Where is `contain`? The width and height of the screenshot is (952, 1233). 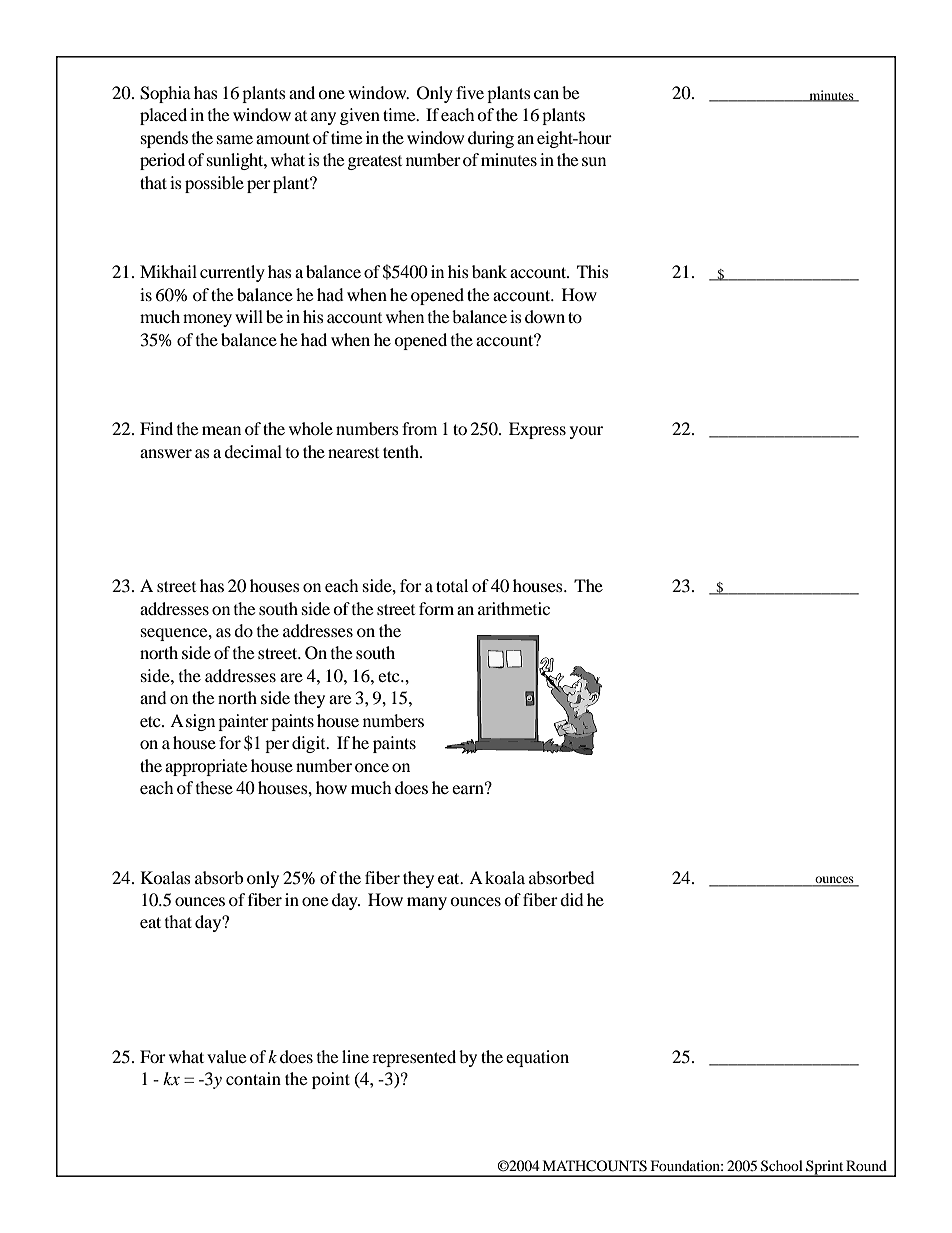 contain is located at coordinates (253, 1078).
